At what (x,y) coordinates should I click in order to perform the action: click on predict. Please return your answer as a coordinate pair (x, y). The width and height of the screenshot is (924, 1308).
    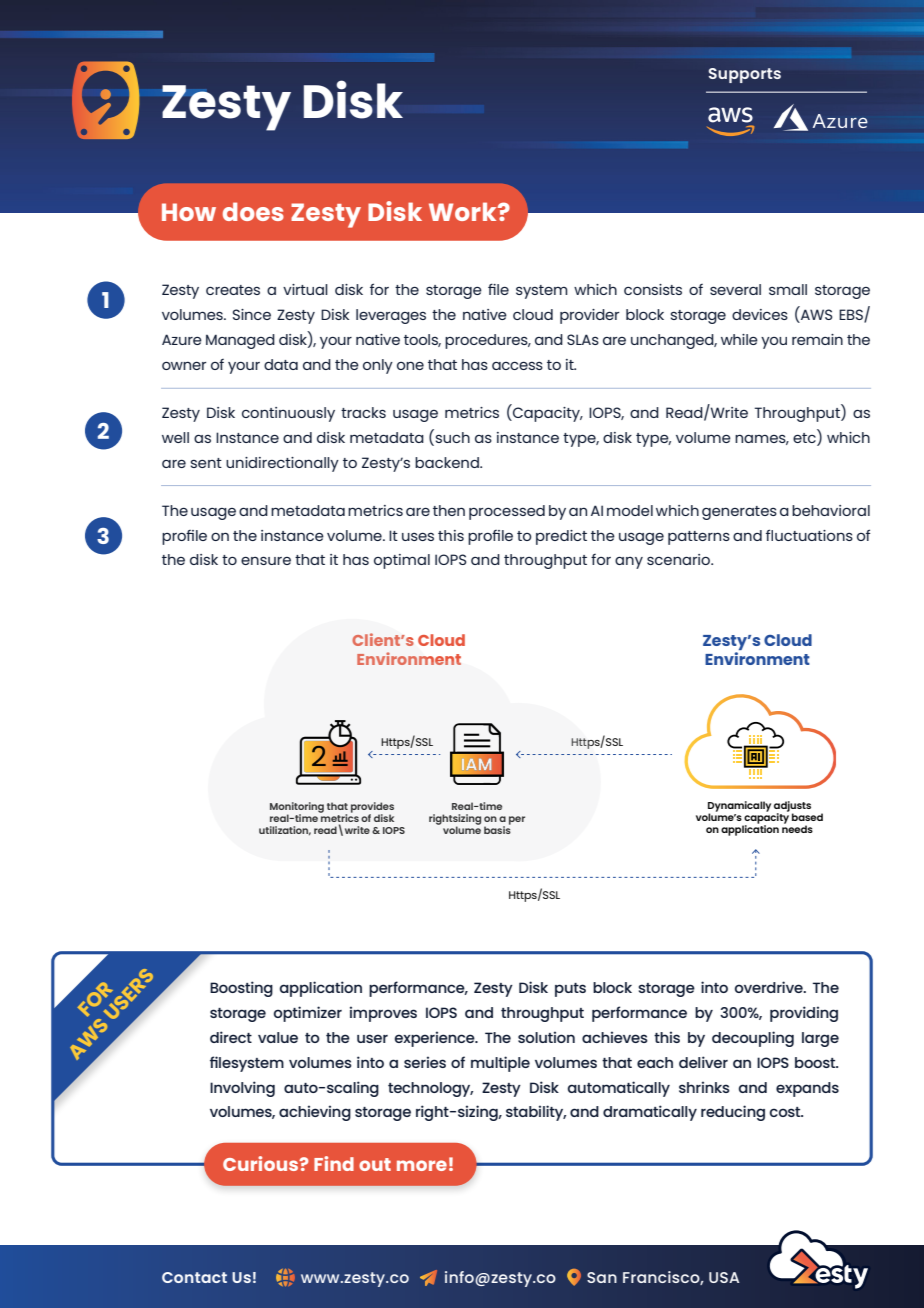
    Looking at the image, I should click on (561, 537).
